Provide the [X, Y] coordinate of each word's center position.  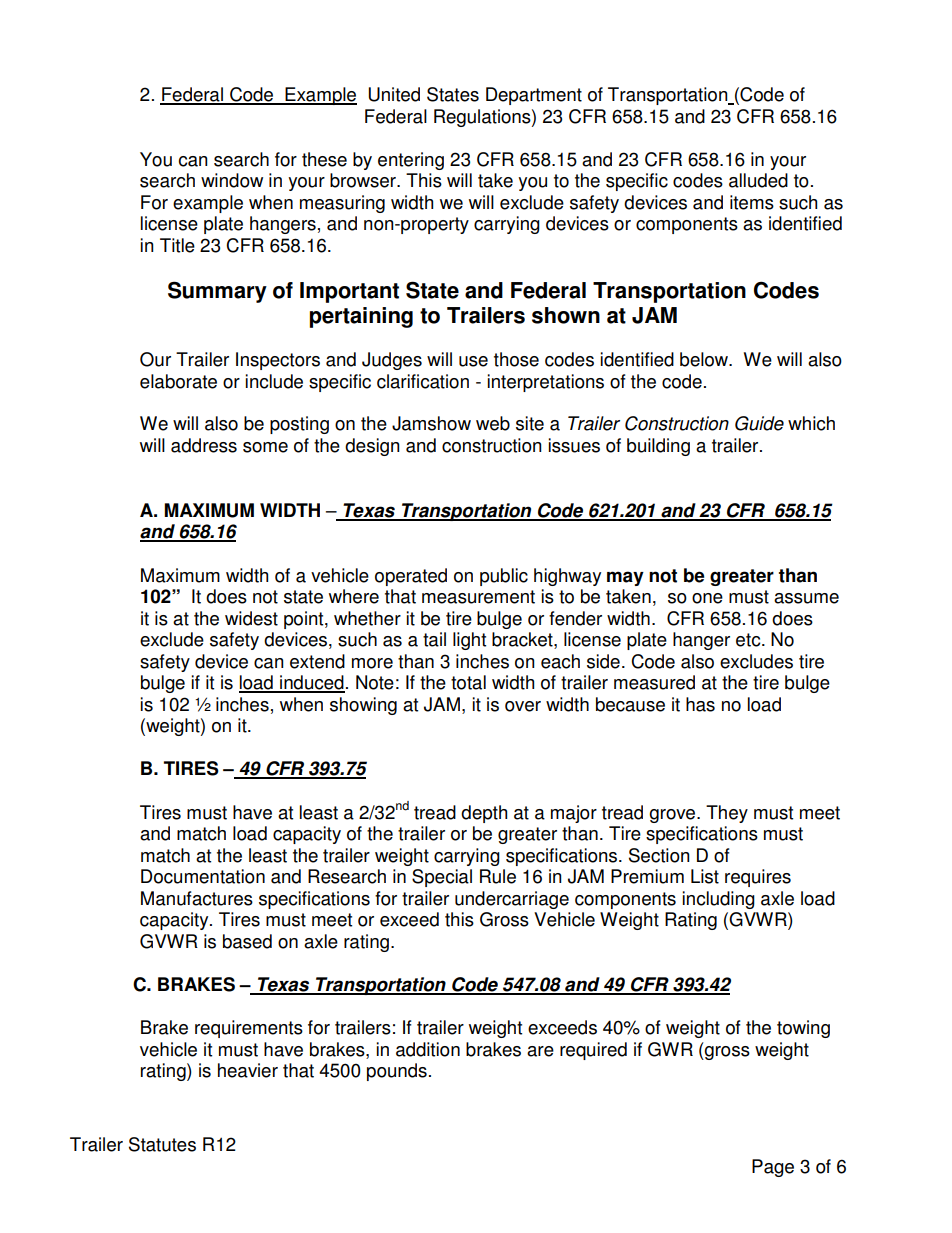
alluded [758, 180]
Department [534, 96]
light [469, 641]
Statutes [162, 1144]
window [232, 180]
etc [749, 640]
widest [251, 618]
